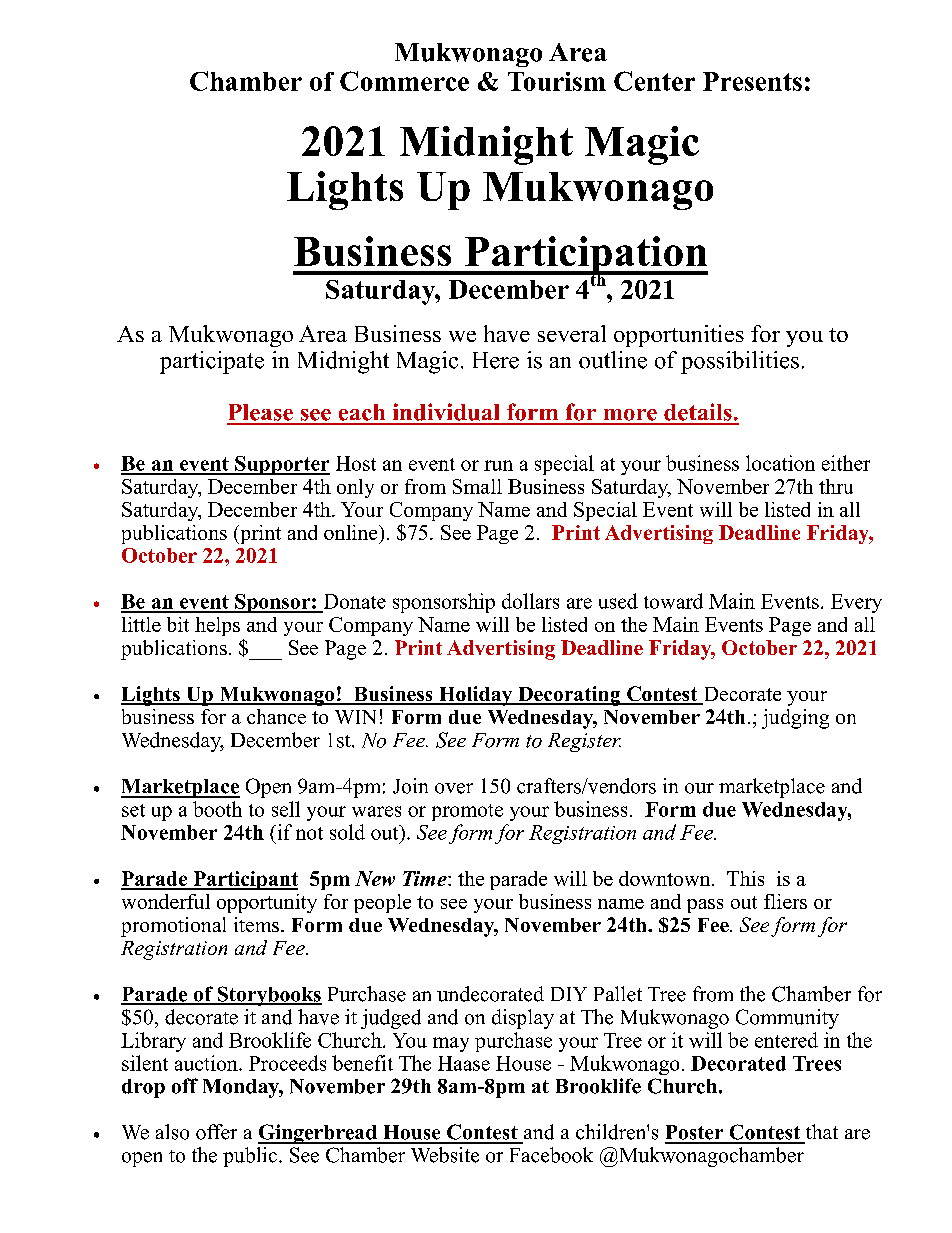 The height and width of the screenshot is (1233, 952). Describe the element at coordinates (216, 1132) in the screenshot. I see `offer` at that location.
